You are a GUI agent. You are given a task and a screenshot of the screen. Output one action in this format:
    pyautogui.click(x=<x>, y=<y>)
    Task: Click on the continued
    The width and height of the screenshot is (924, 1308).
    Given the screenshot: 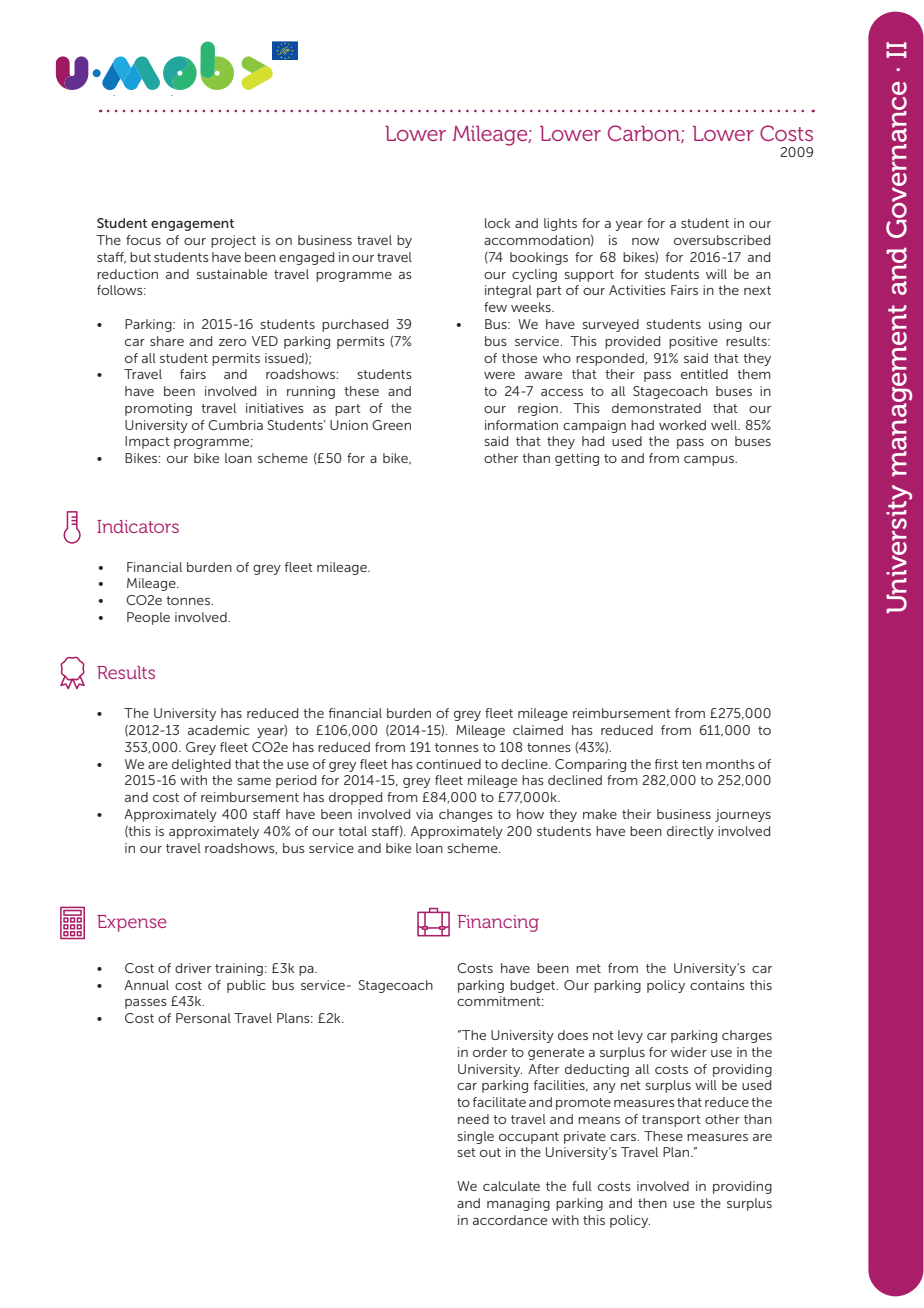 What is the action you would take?
    pyautogui.click(x=448, y=764)
